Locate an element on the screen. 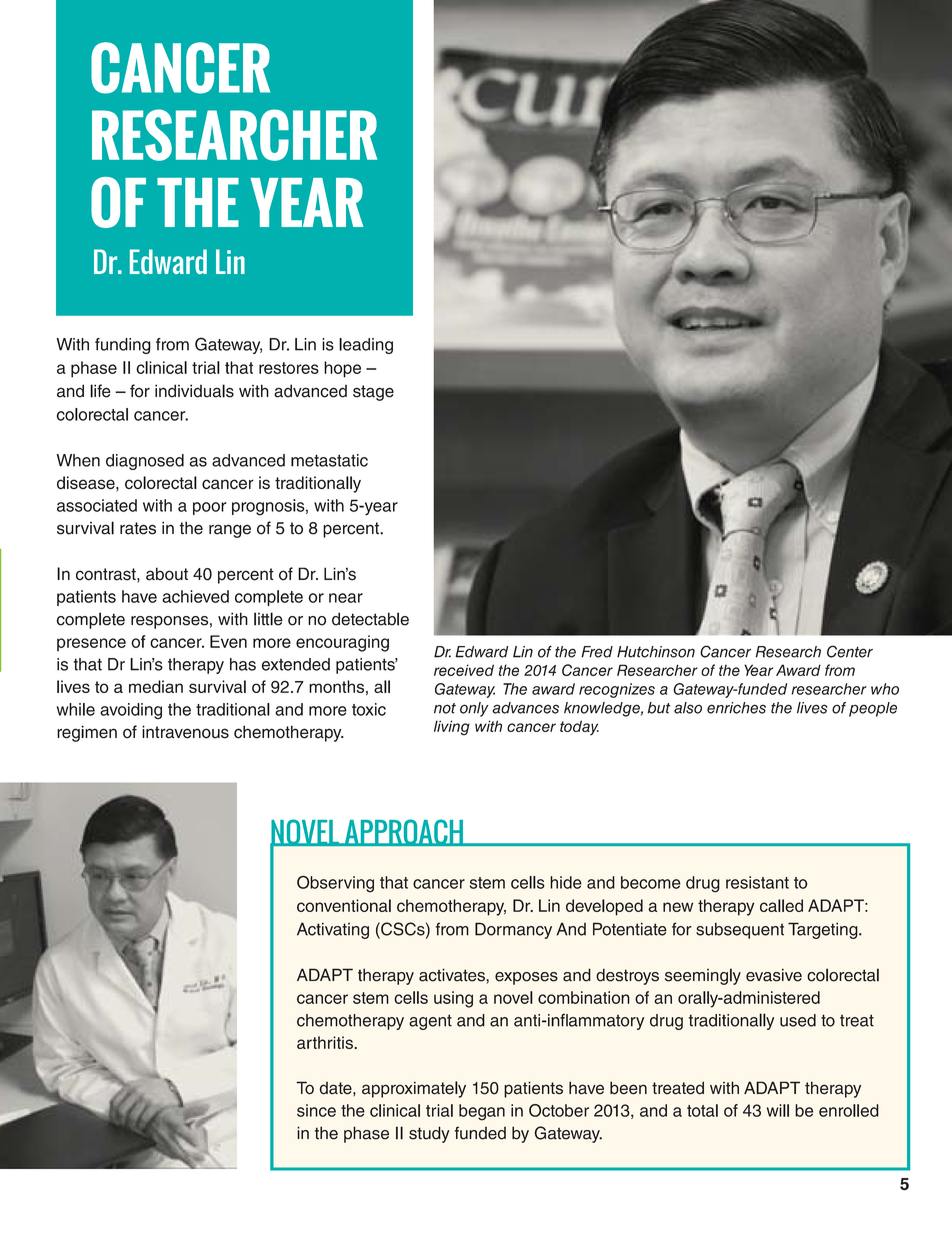 Image resolution: width=952 pixels, height=1233 pixels. individuals is located at coordinates (194, 391).
